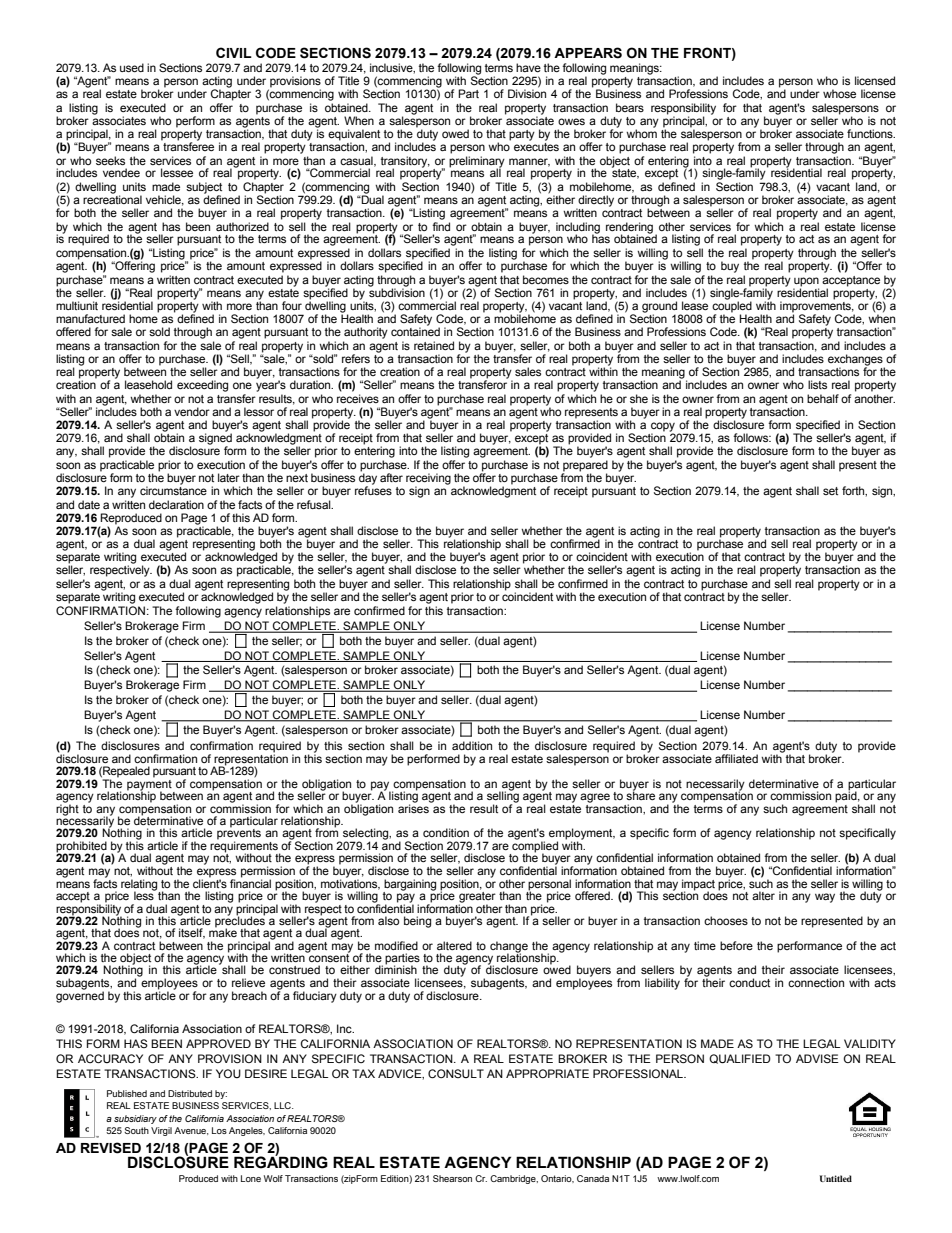  Describe the element at coordinates (428, 480) in the screenshot. I see `receiving` at that location.
